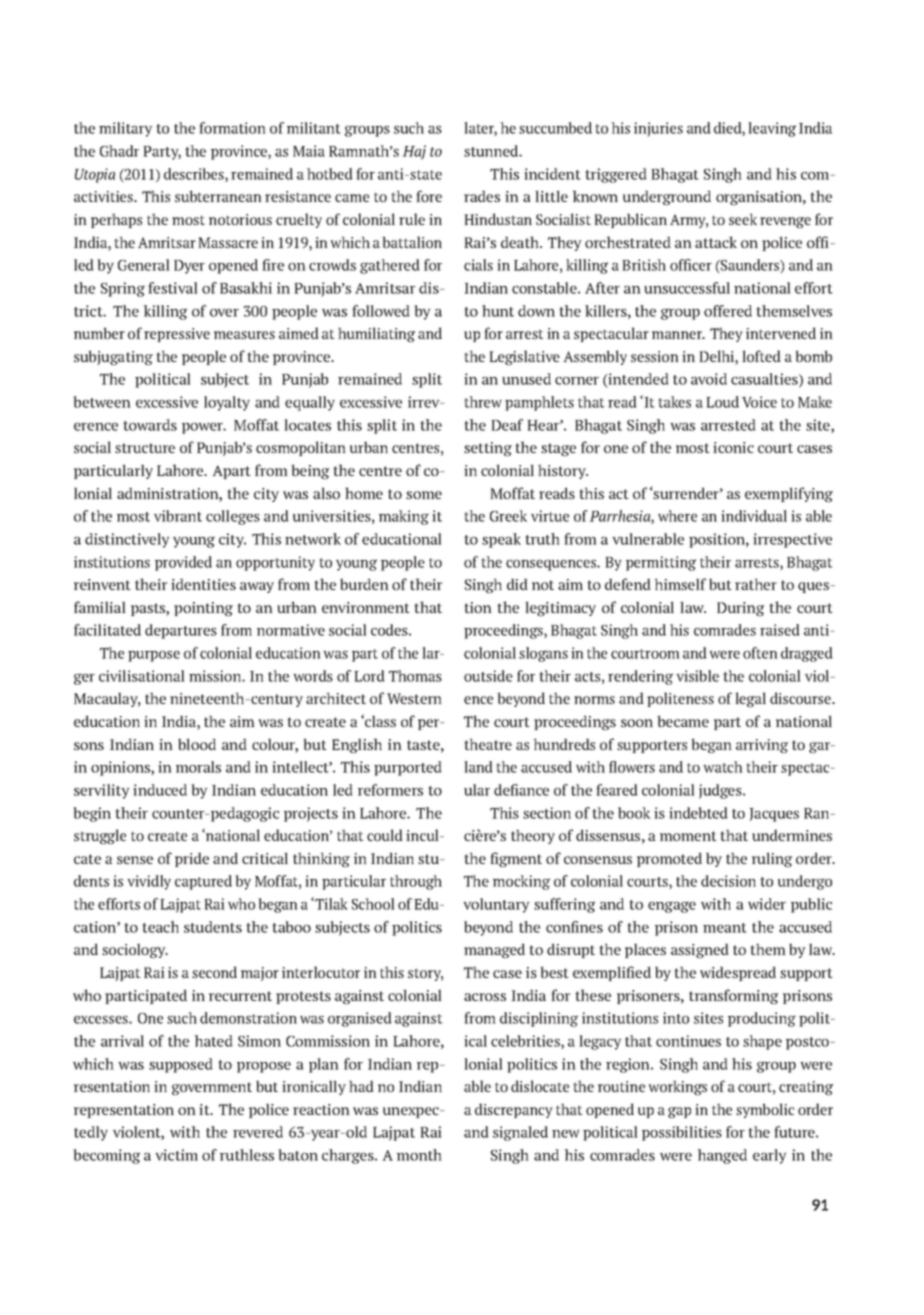 The width and height of the page is (924, 1315). Describe the element at coordinates (195, 175) in the page. I see `describes` at that location.
